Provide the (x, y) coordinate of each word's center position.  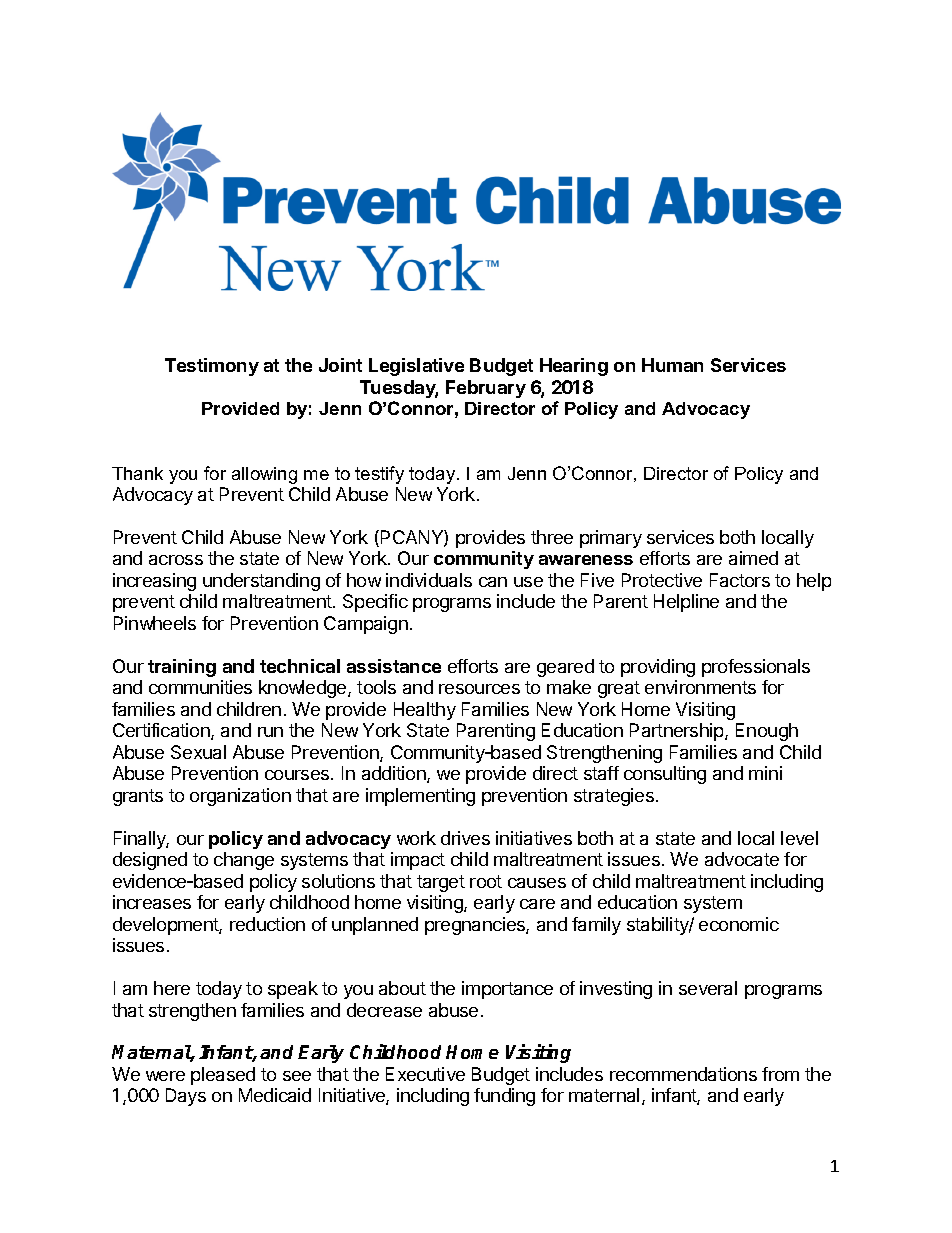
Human (672, 365)
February (486, 389)
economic (739, 924)
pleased (223, 1076)
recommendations (683, 1074)
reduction (267, 924)
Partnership (678, 732)
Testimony (212, 367)
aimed (753, 558)
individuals (429, 580)
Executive (425, 1074)
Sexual (198, 752)
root (486, 881)
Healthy (425, 711)
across (176, 560)
